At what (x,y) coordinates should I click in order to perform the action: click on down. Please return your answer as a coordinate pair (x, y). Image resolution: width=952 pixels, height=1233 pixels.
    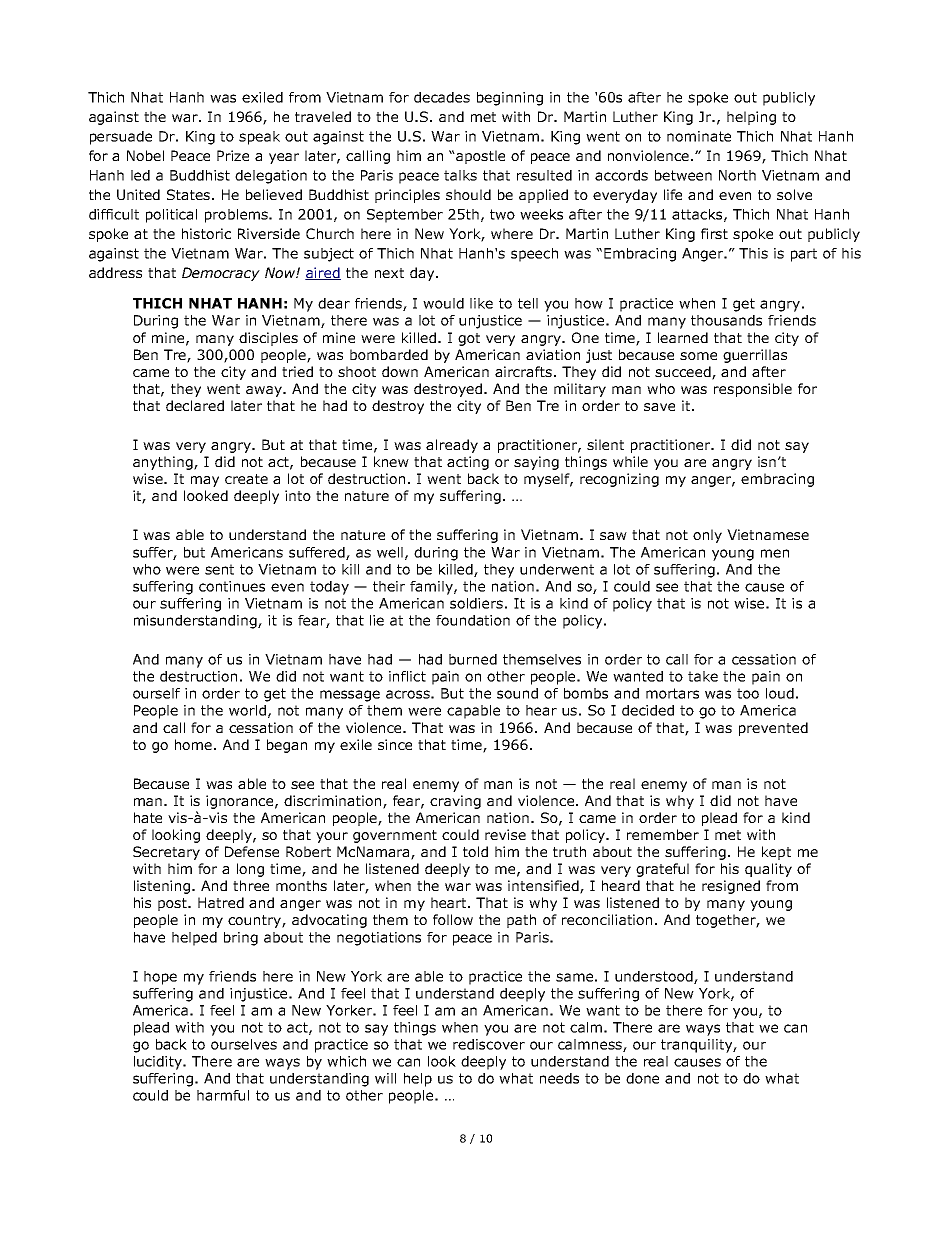
    Looking at the image, I should click on (400, 371).
